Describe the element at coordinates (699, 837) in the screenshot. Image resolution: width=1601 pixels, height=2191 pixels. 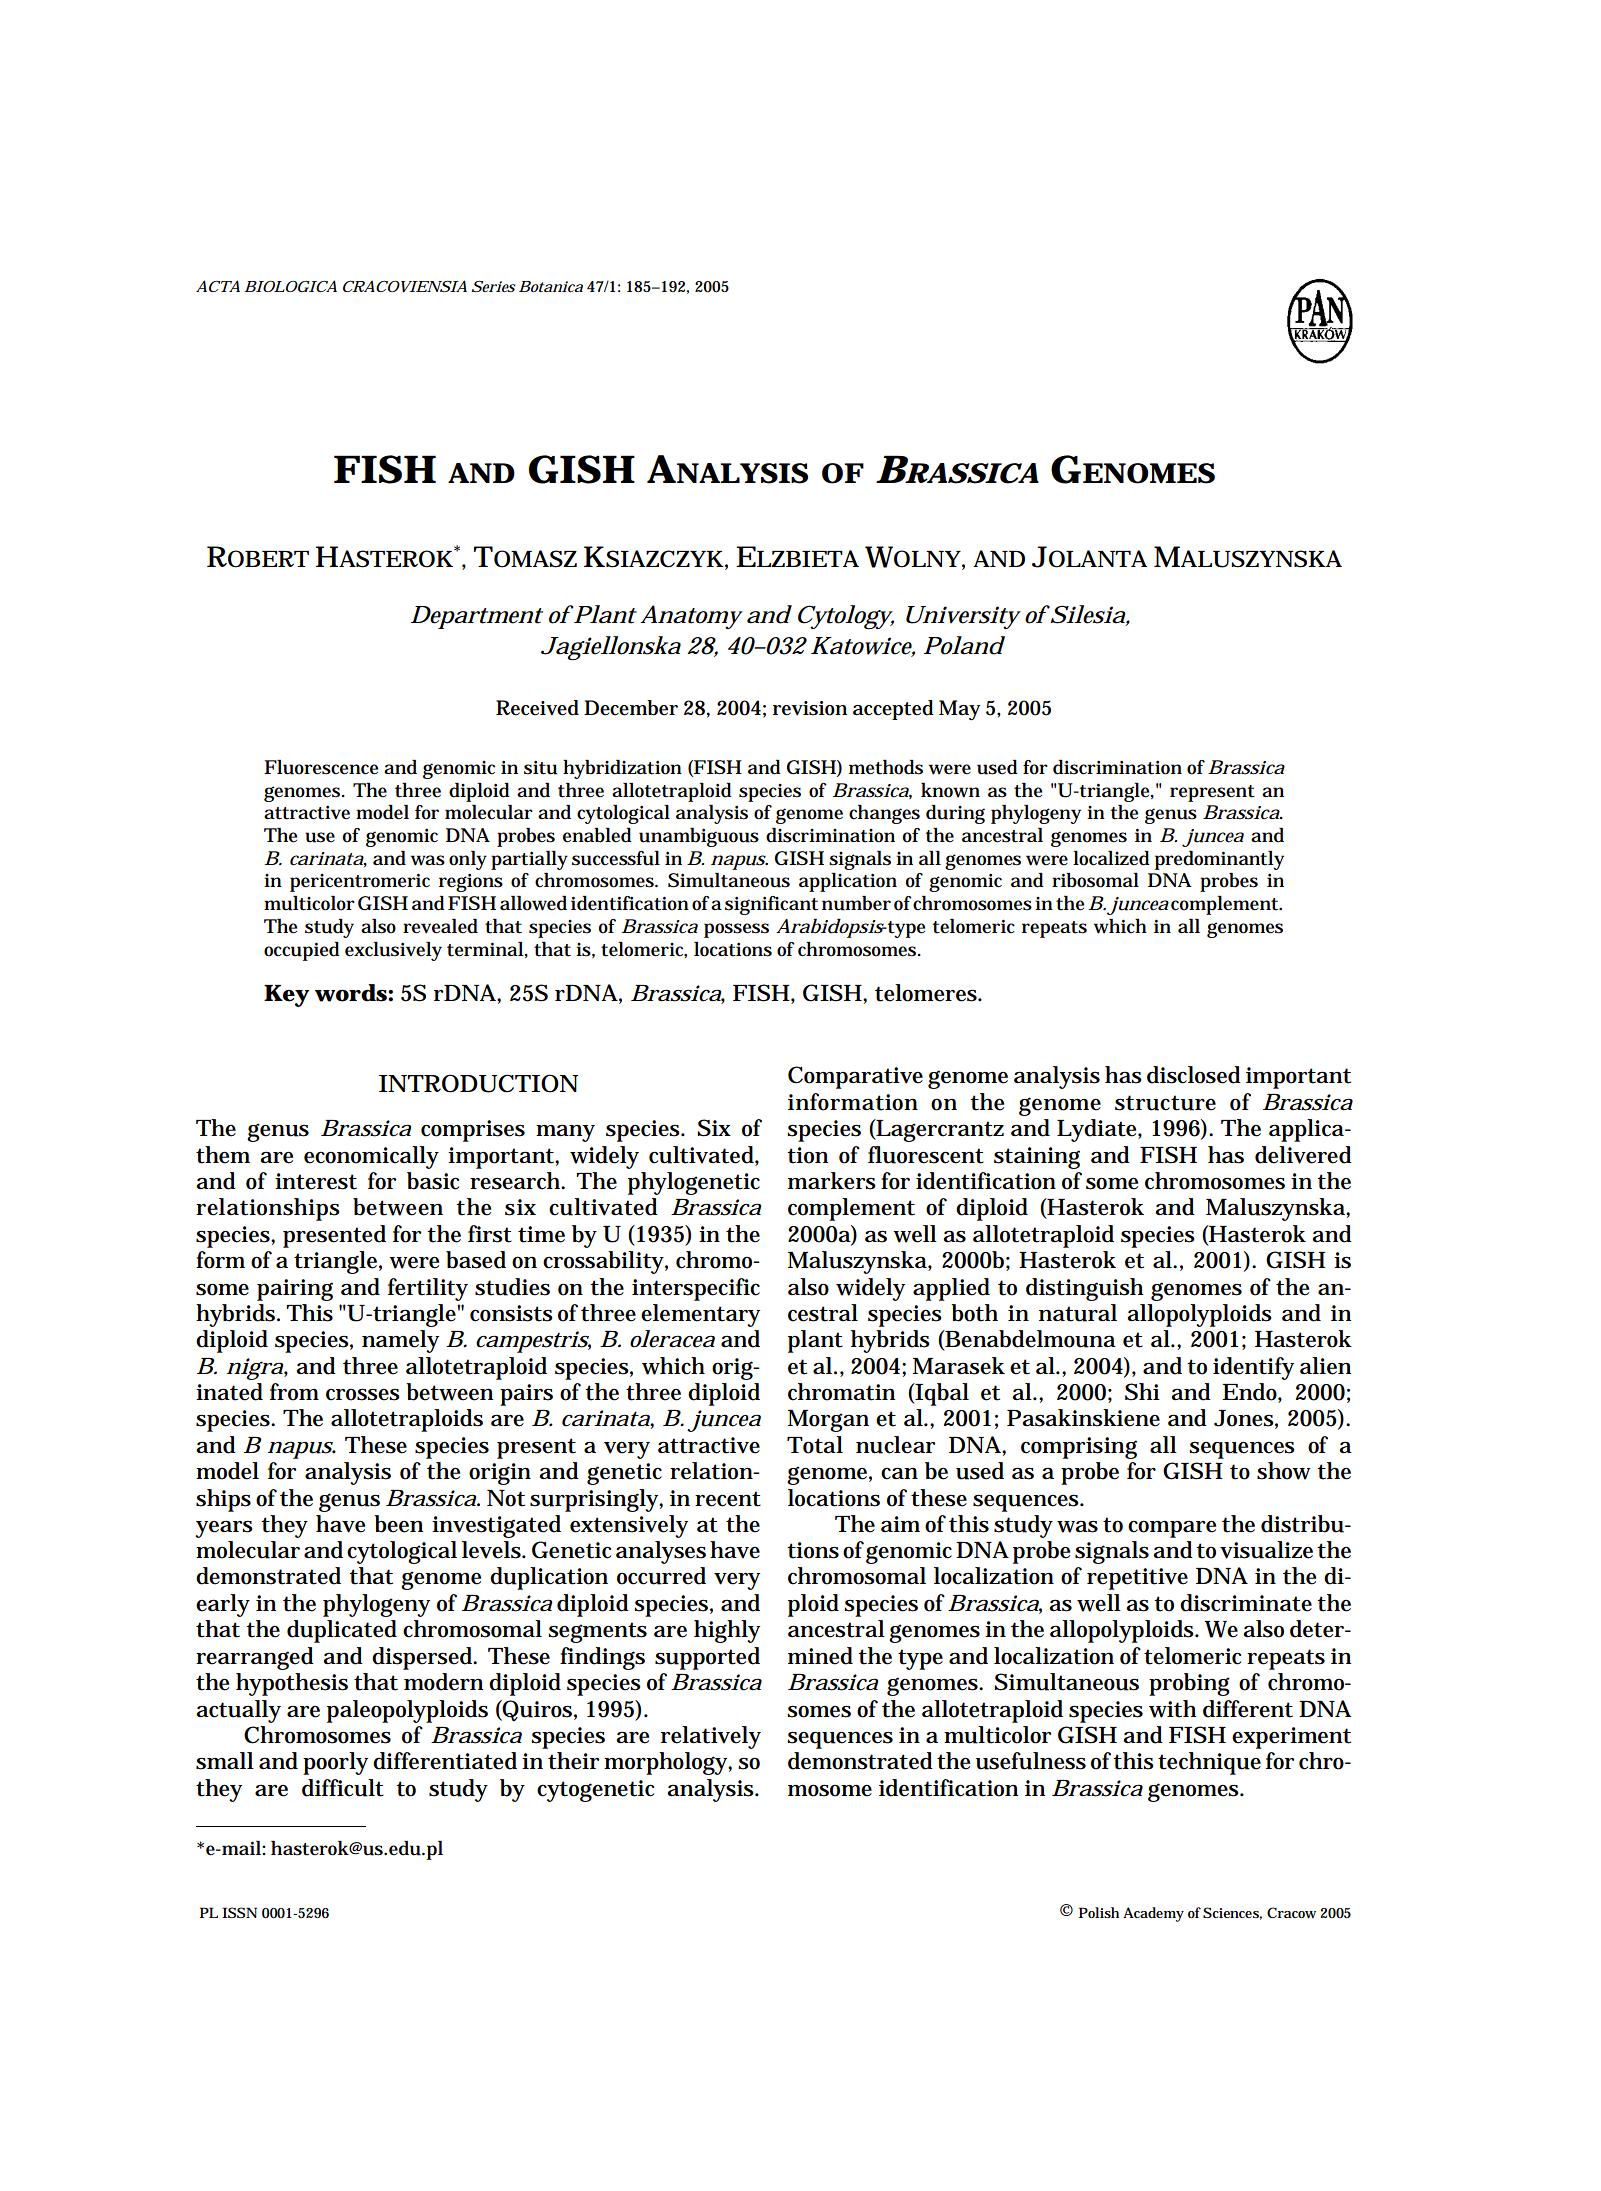
I see `unambiguous` at that location.
